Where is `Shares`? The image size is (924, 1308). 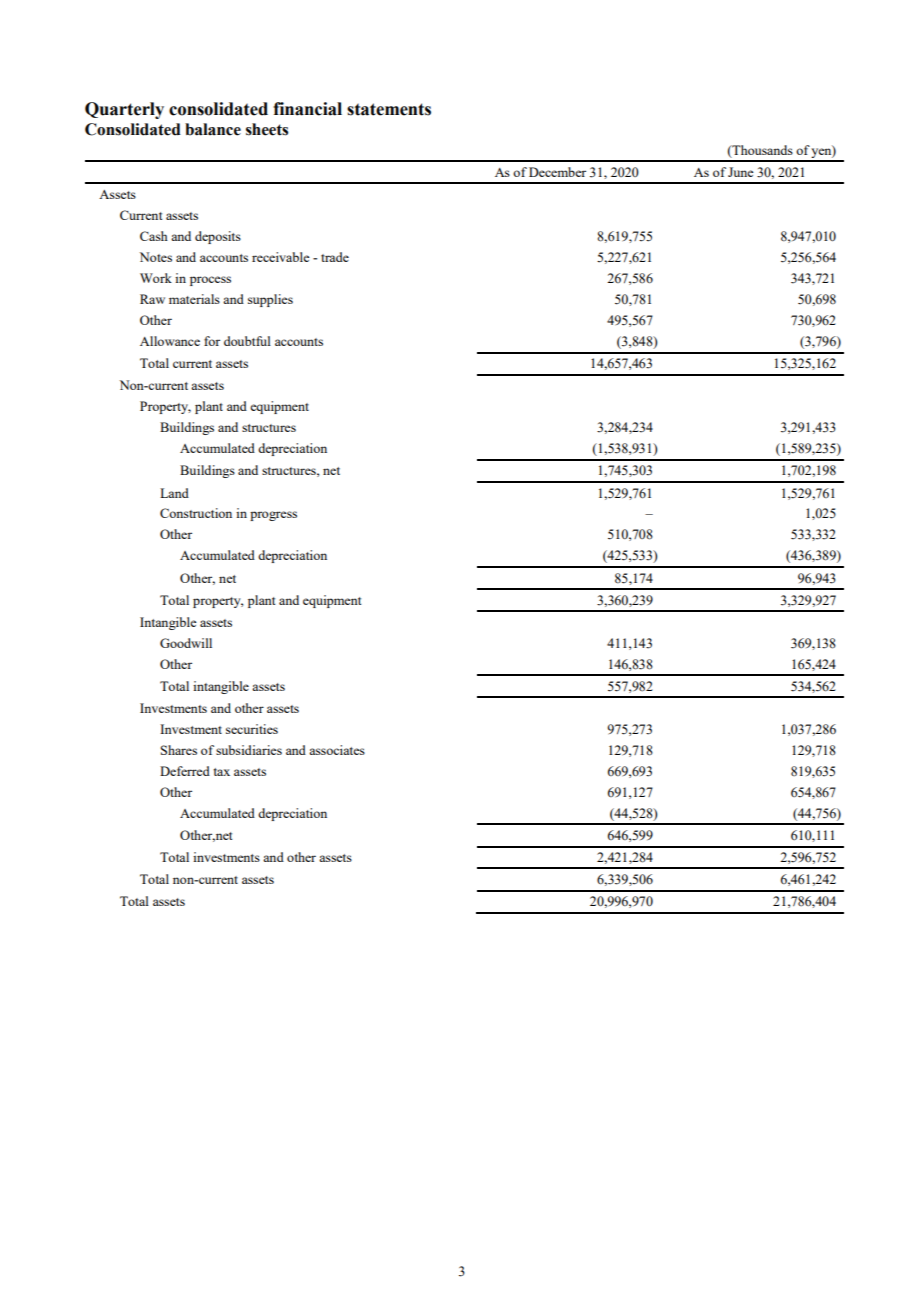
Shares is located at coordinates (179, 750).
